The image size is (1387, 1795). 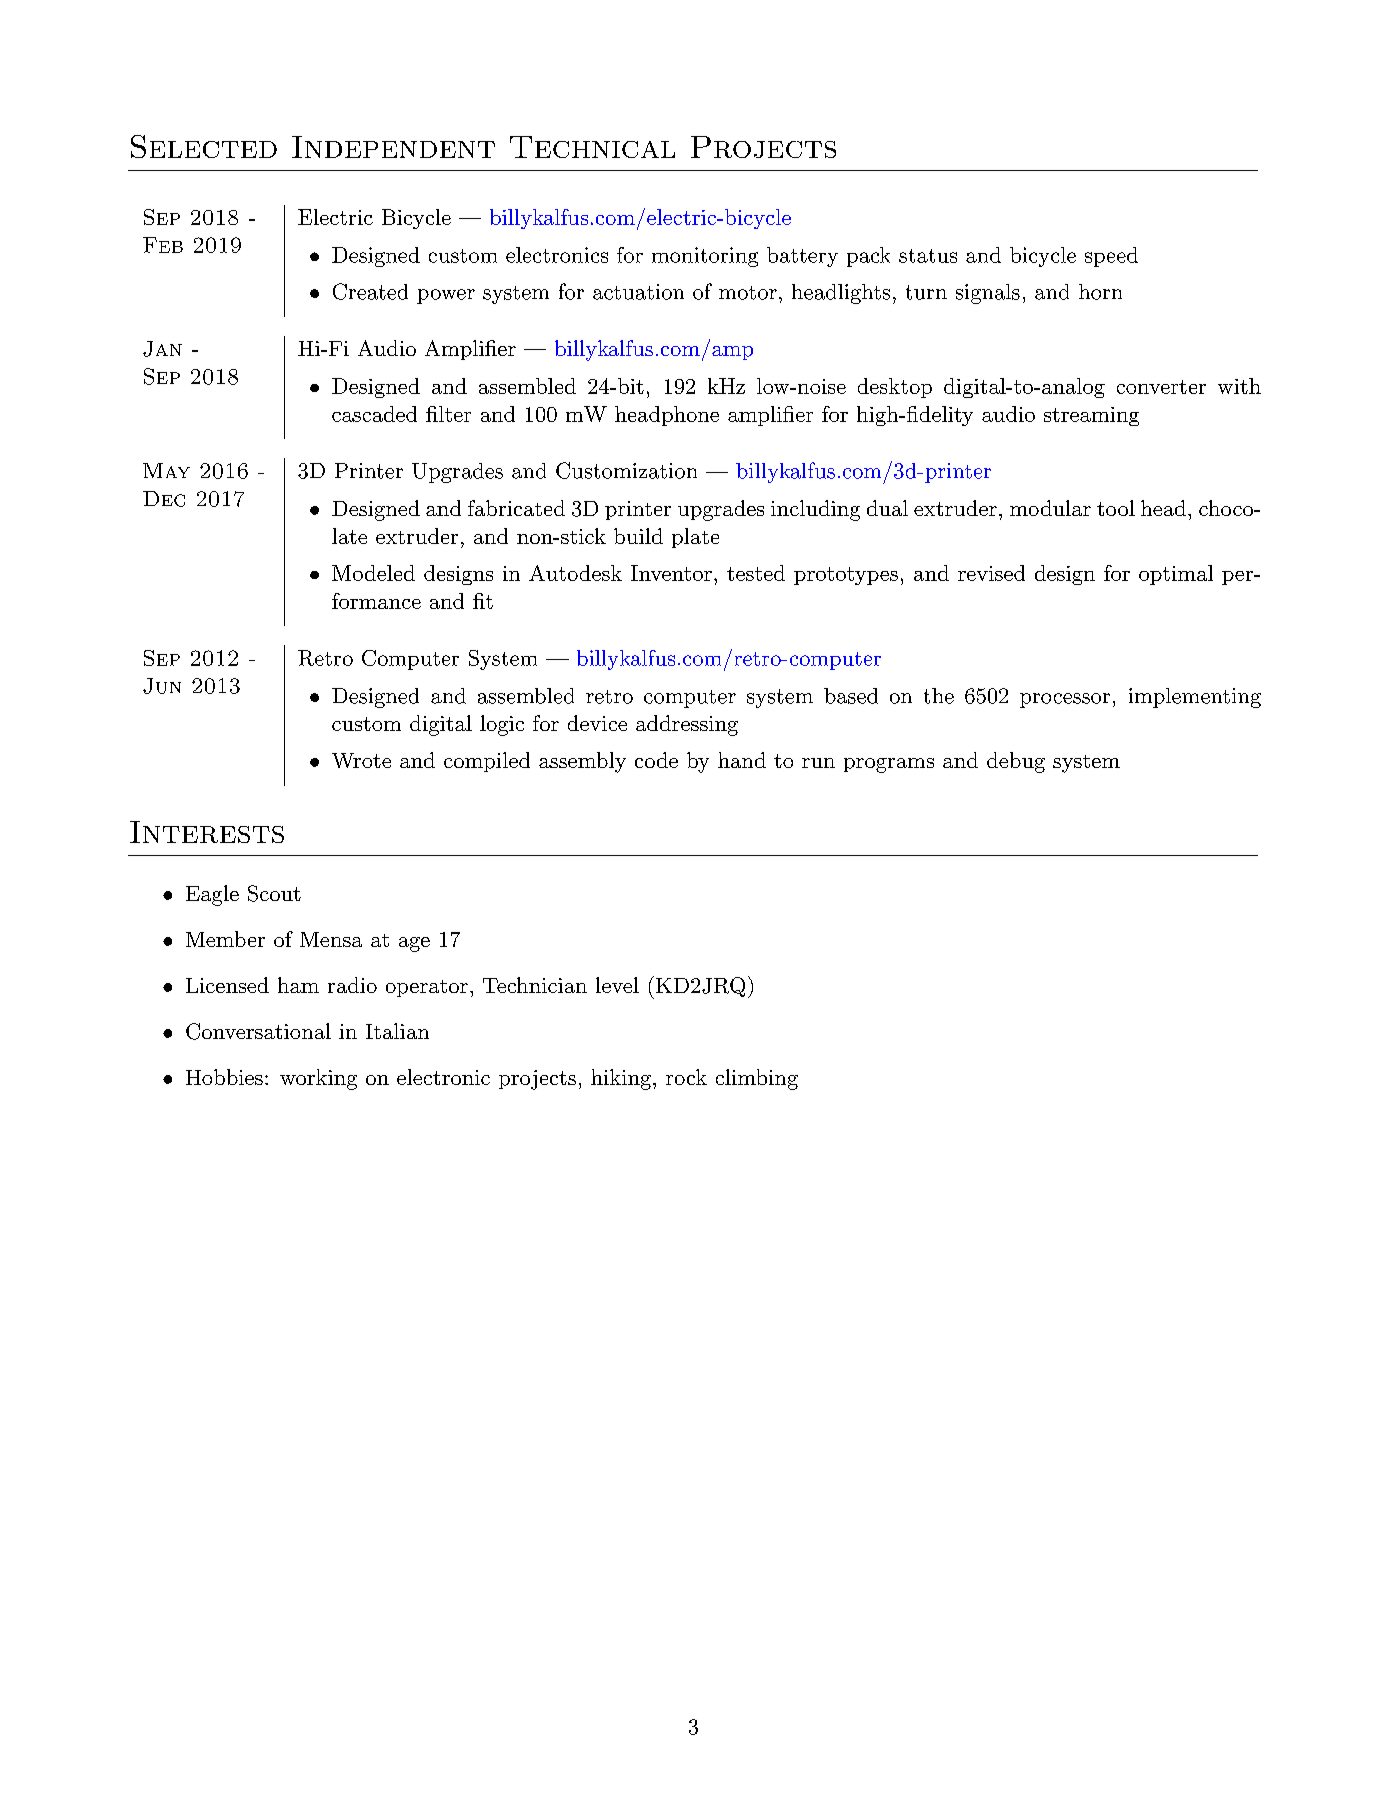 I want to click on rock, so click(x=686, y=1077).
